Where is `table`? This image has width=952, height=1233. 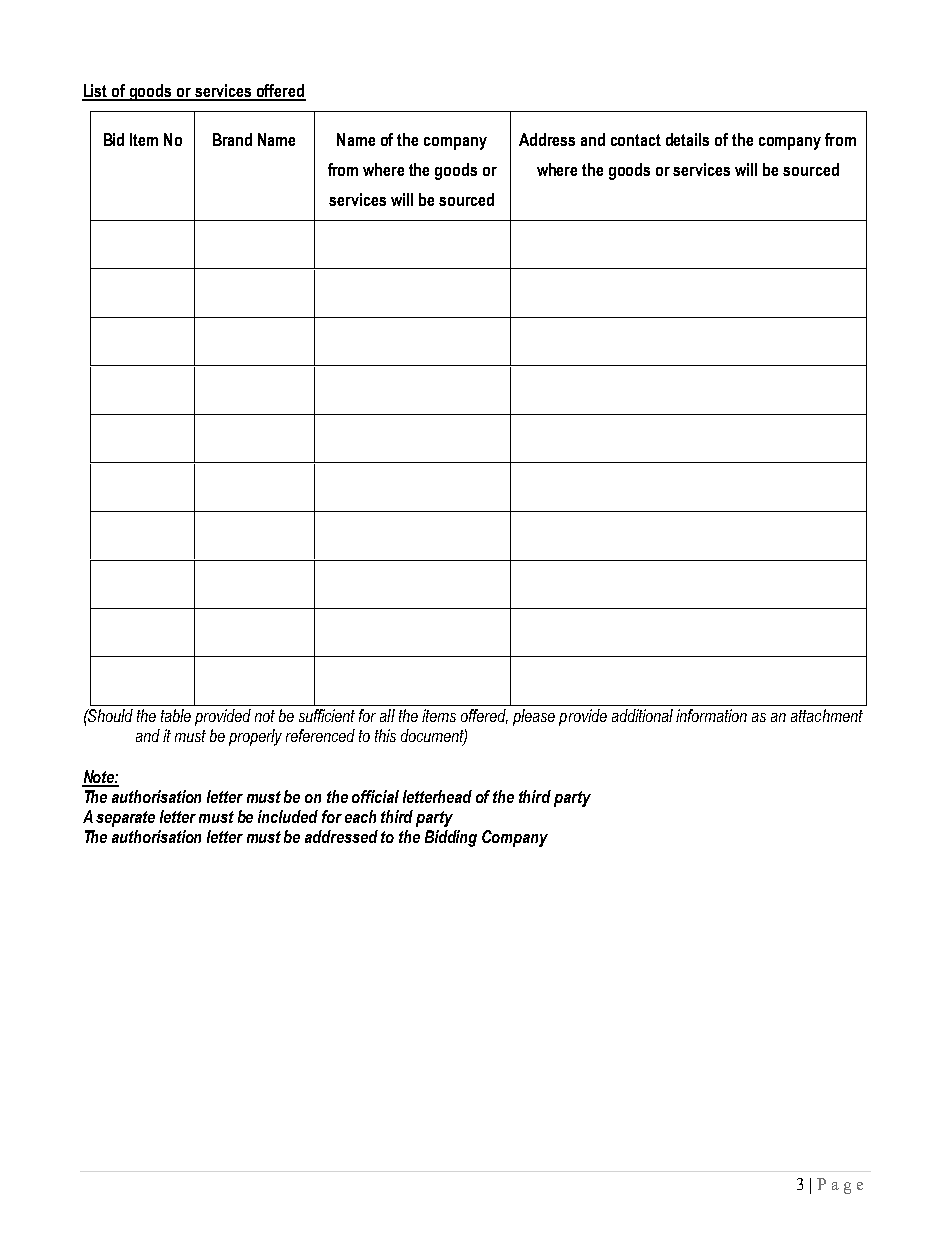 table is located at coordinates (176, 715).
